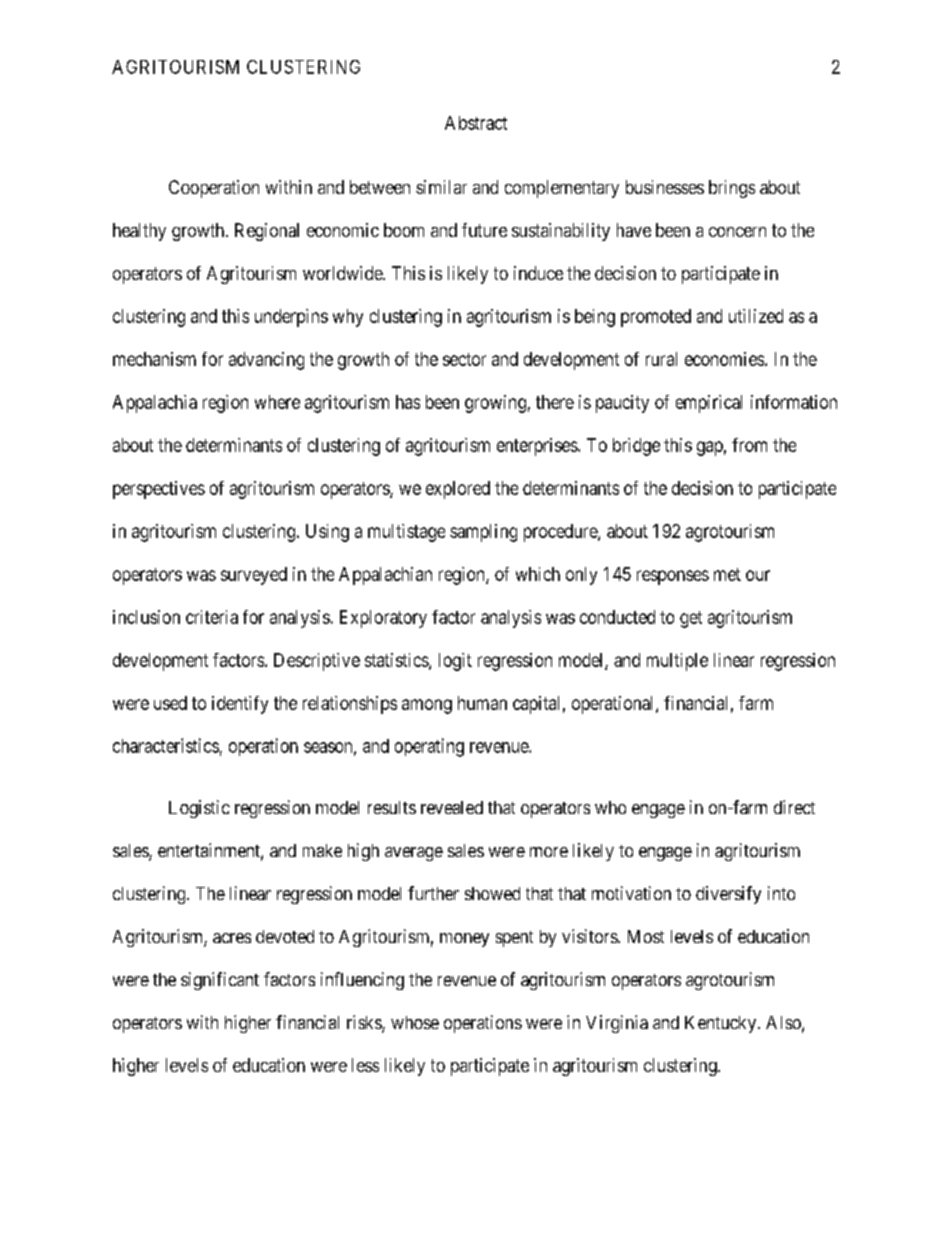  I want to click on whose, so click(415, 1022).
